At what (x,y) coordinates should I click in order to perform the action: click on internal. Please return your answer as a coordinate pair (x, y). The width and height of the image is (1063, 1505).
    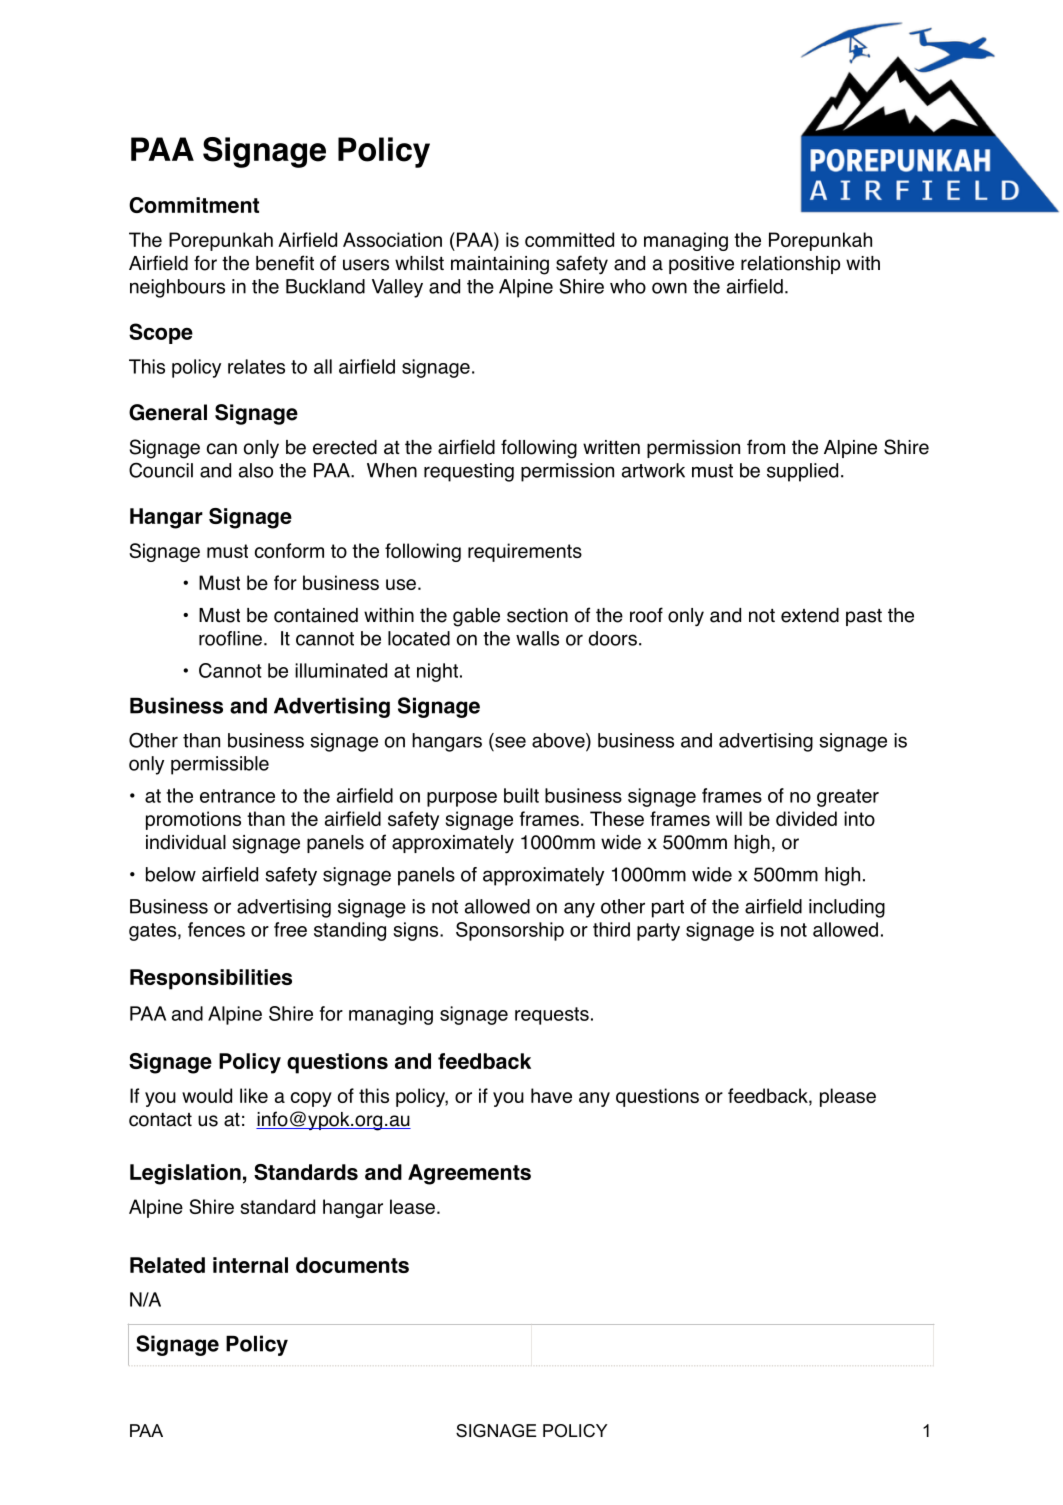
    Looking at the image, I should click on (250, 1265).
